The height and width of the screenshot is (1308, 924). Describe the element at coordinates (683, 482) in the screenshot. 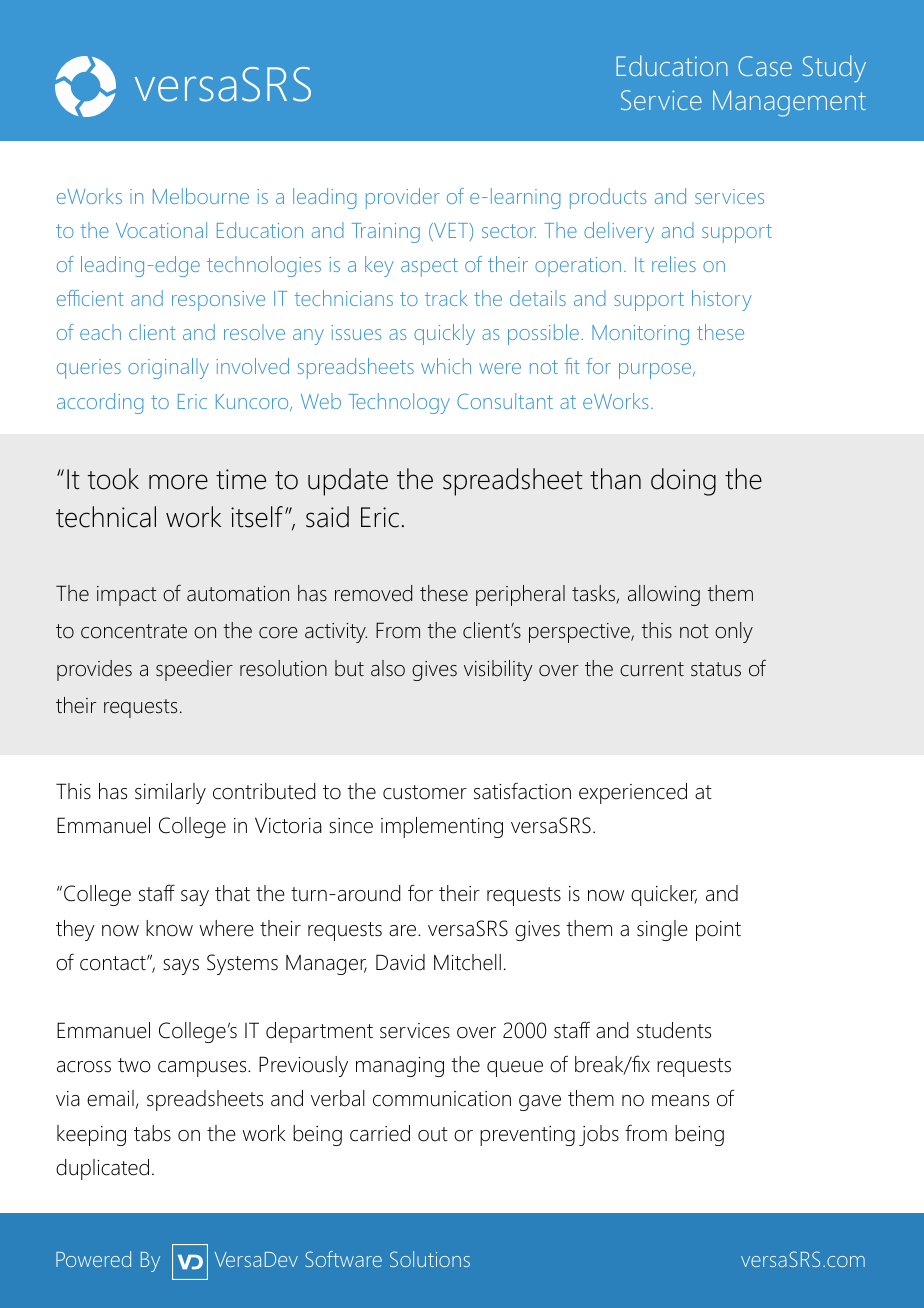

I see `doing` at that location.
